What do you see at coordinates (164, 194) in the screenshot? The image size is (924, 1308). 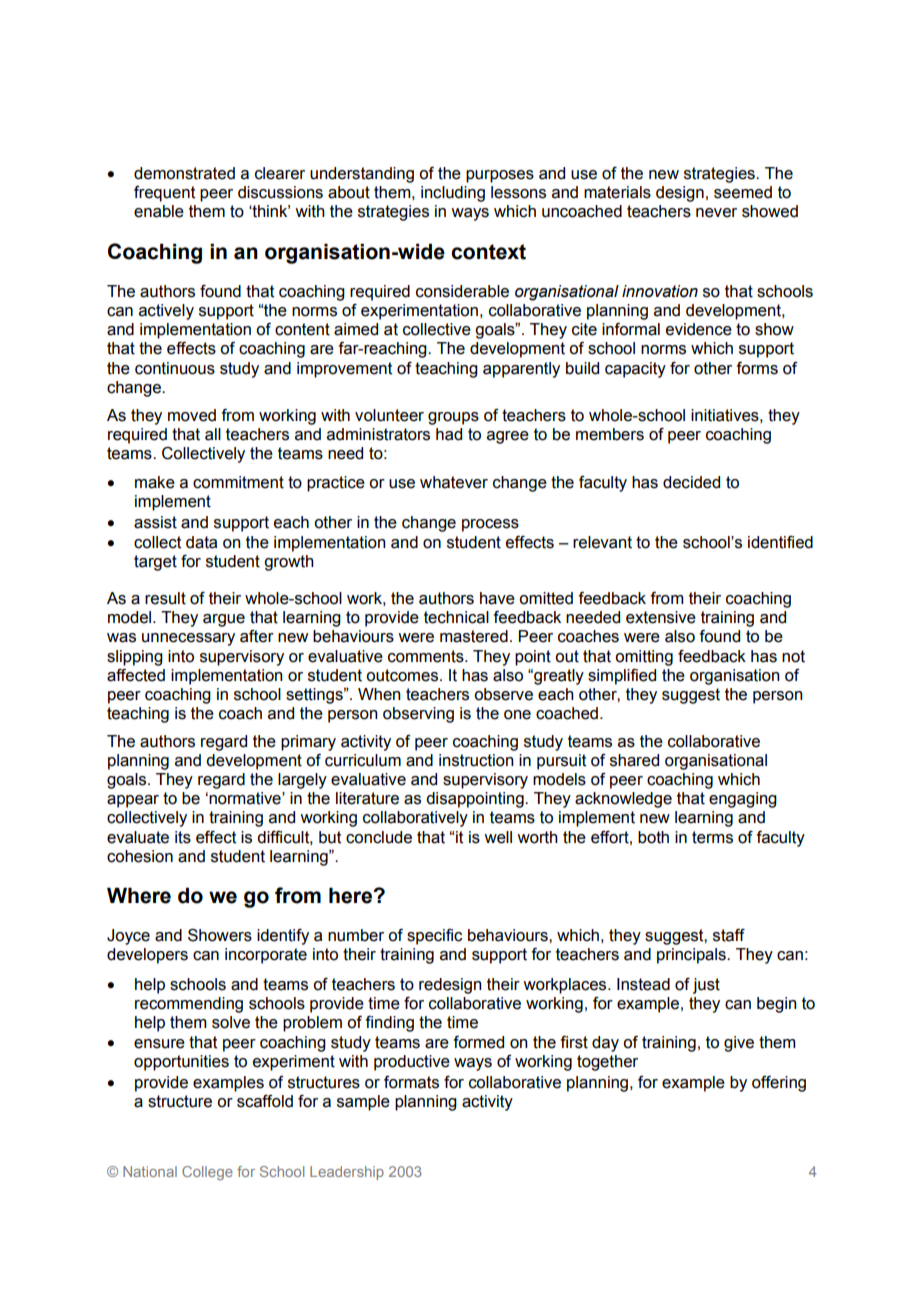 I see `frequent` at bounding box center [164, 194].
